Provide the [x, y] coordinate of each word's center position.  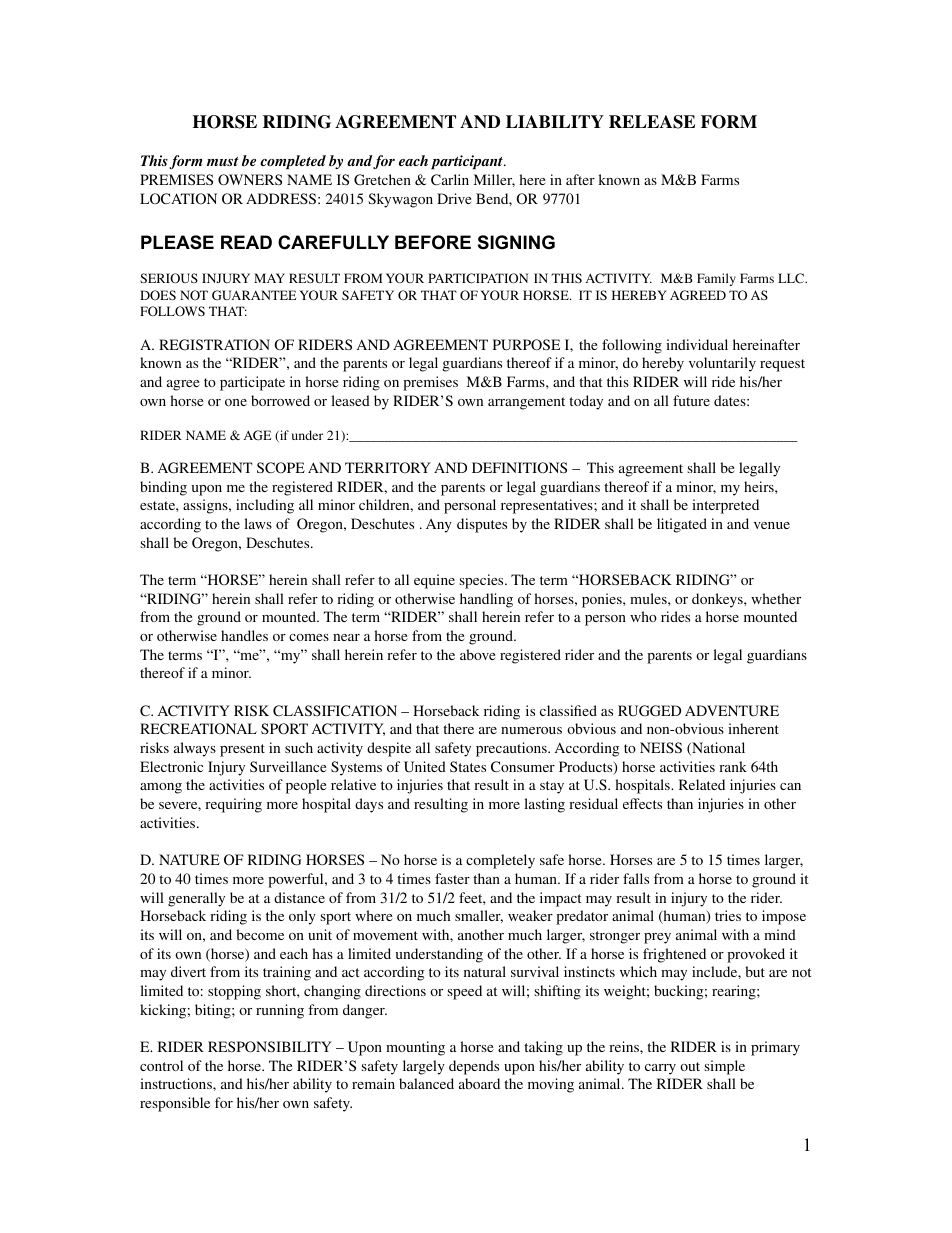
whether [776, 598]
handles [244, 635]
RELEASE [652, 122]
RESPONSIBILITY [270, 1047]
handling [486, 600]
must [223, 161]
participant [468, 162]
